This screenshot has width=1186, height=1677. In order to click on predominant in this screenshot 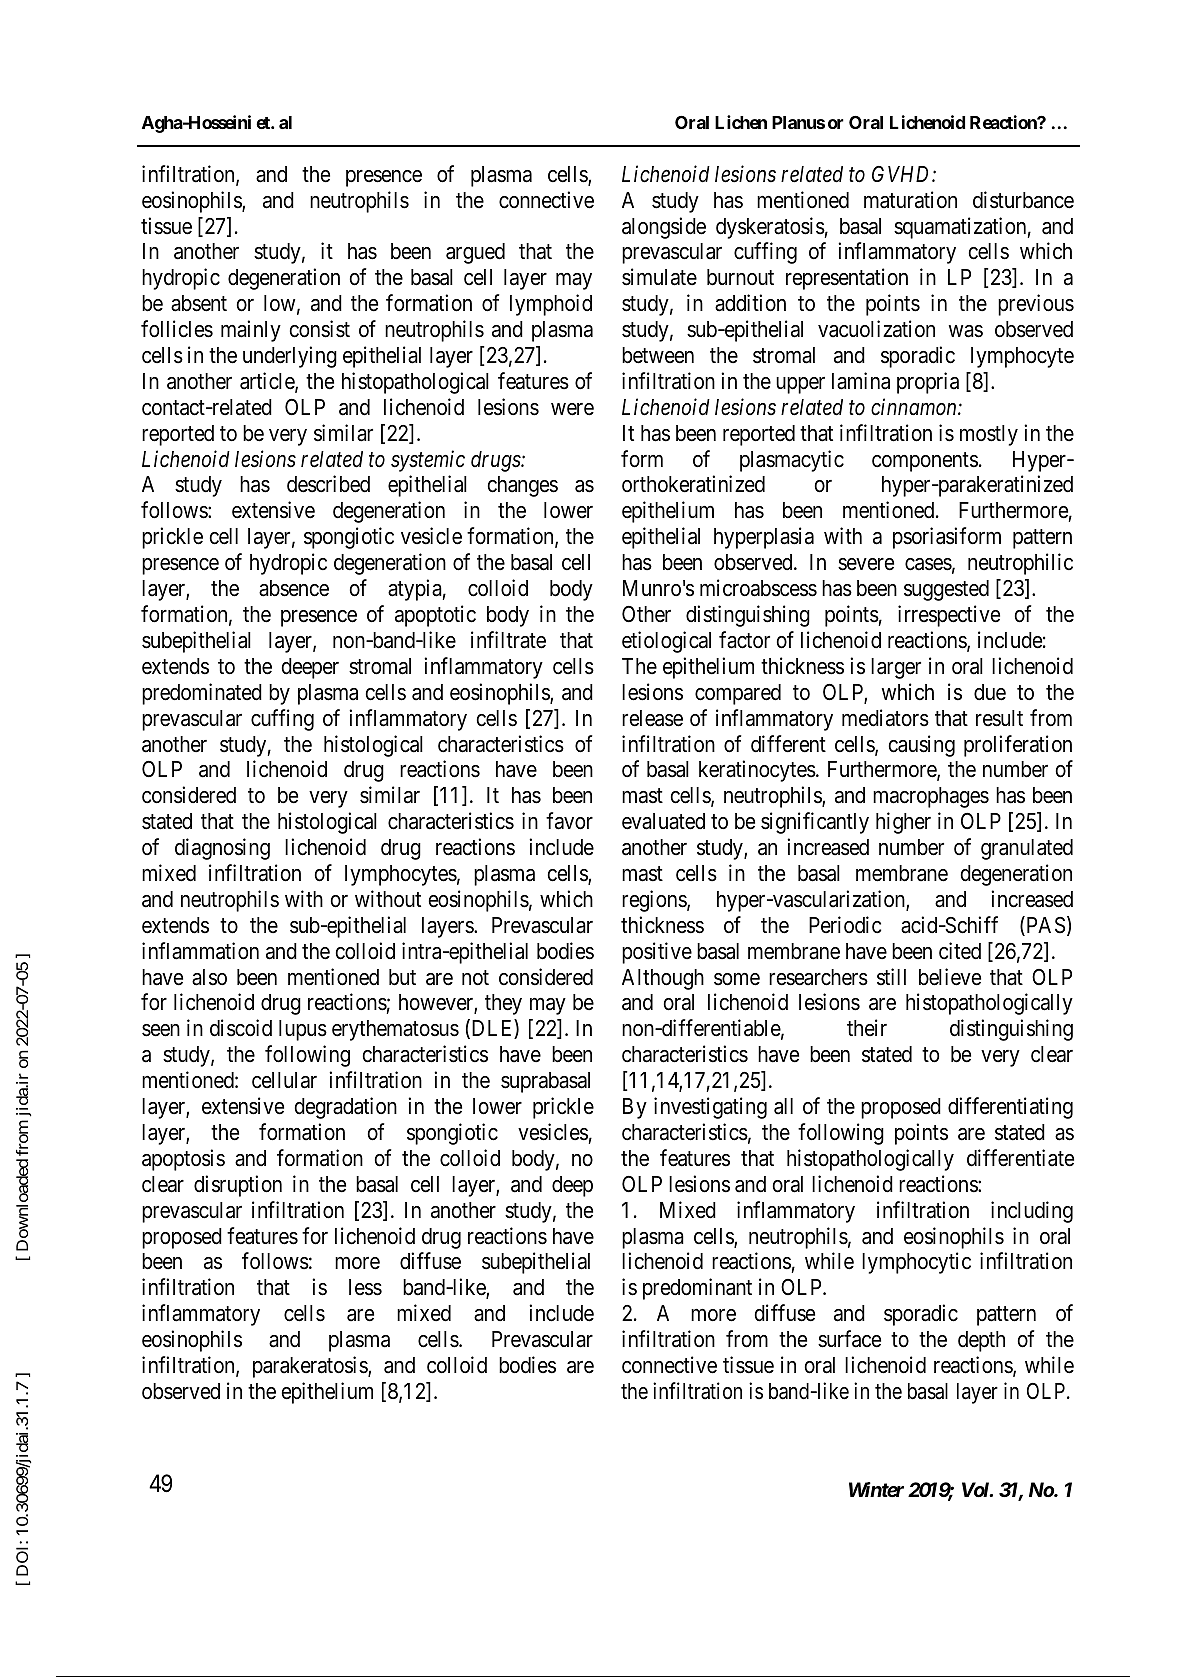, I will do `click(697, 1289)`.
